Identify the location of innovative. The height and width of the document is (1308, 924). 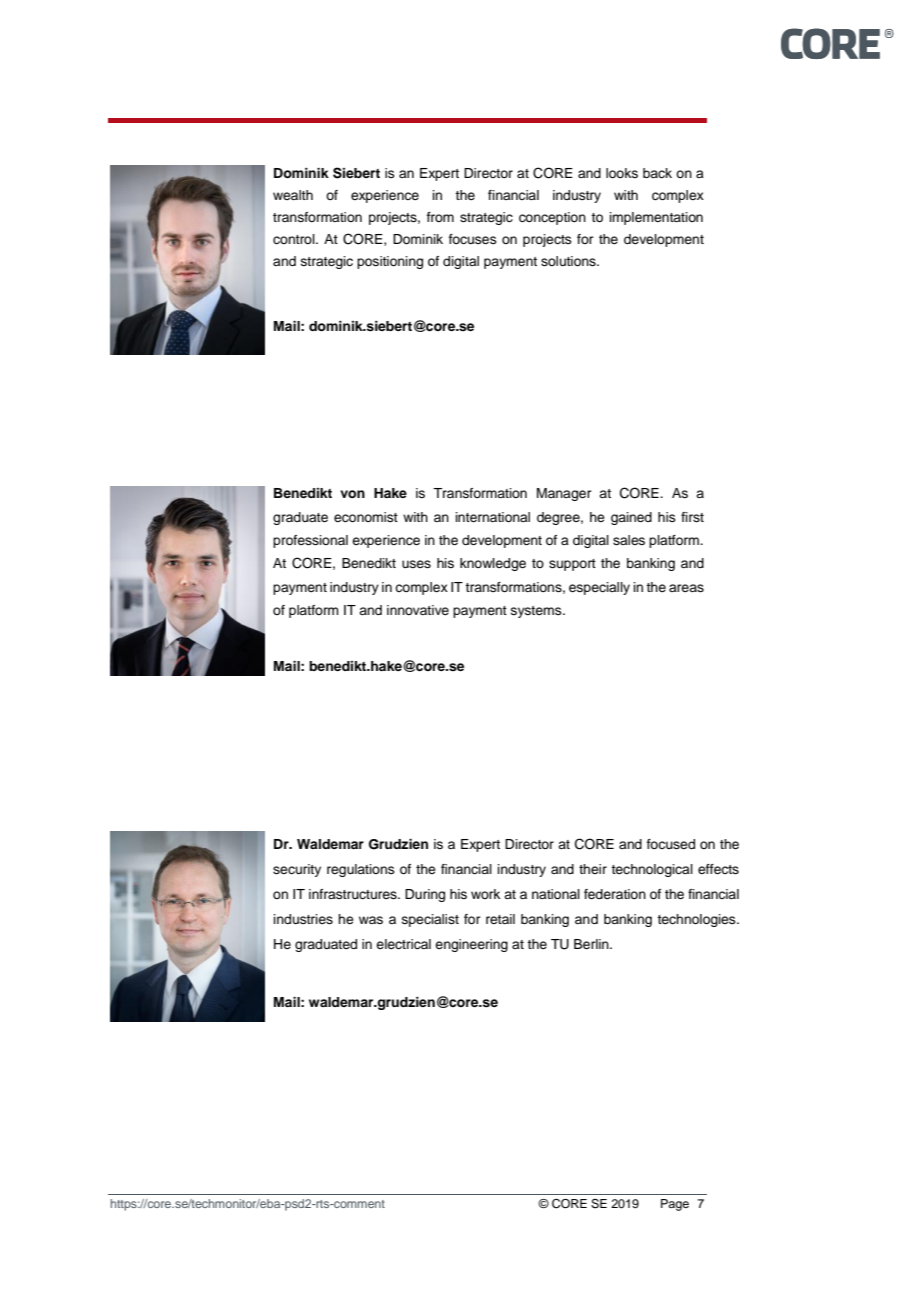
(418, 610).
